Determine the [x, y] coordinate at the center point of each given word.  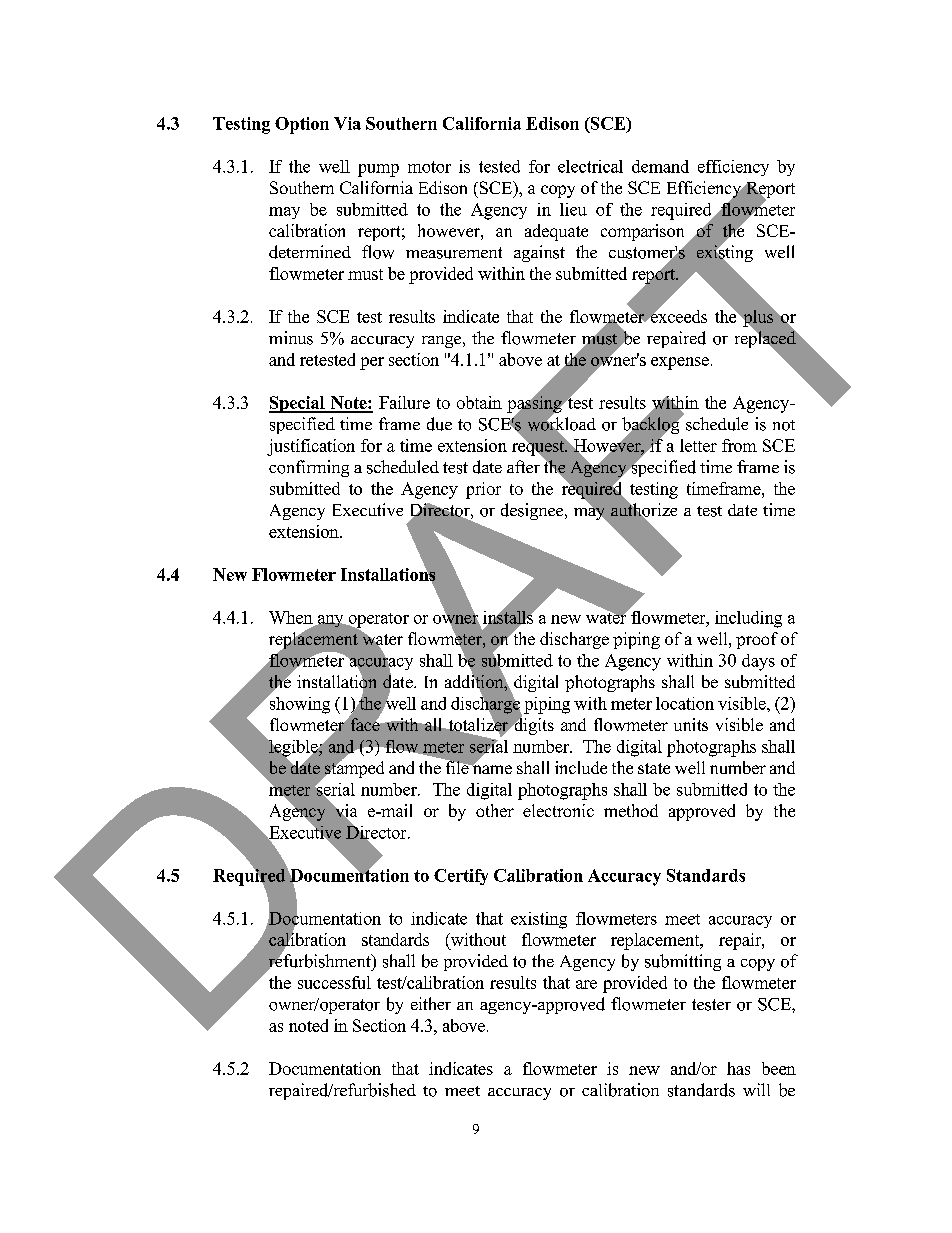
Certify [461, 877]
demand [660, 166]
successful [334, 982]
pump [378, 170]
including [748, 619]
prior [483, 490]
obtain [479, 402]
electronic [558, 810]
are [586, 984]
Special [298, 404]
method [631, 810]
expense [680, 363]
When [291, 617]
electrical [590, 166]
